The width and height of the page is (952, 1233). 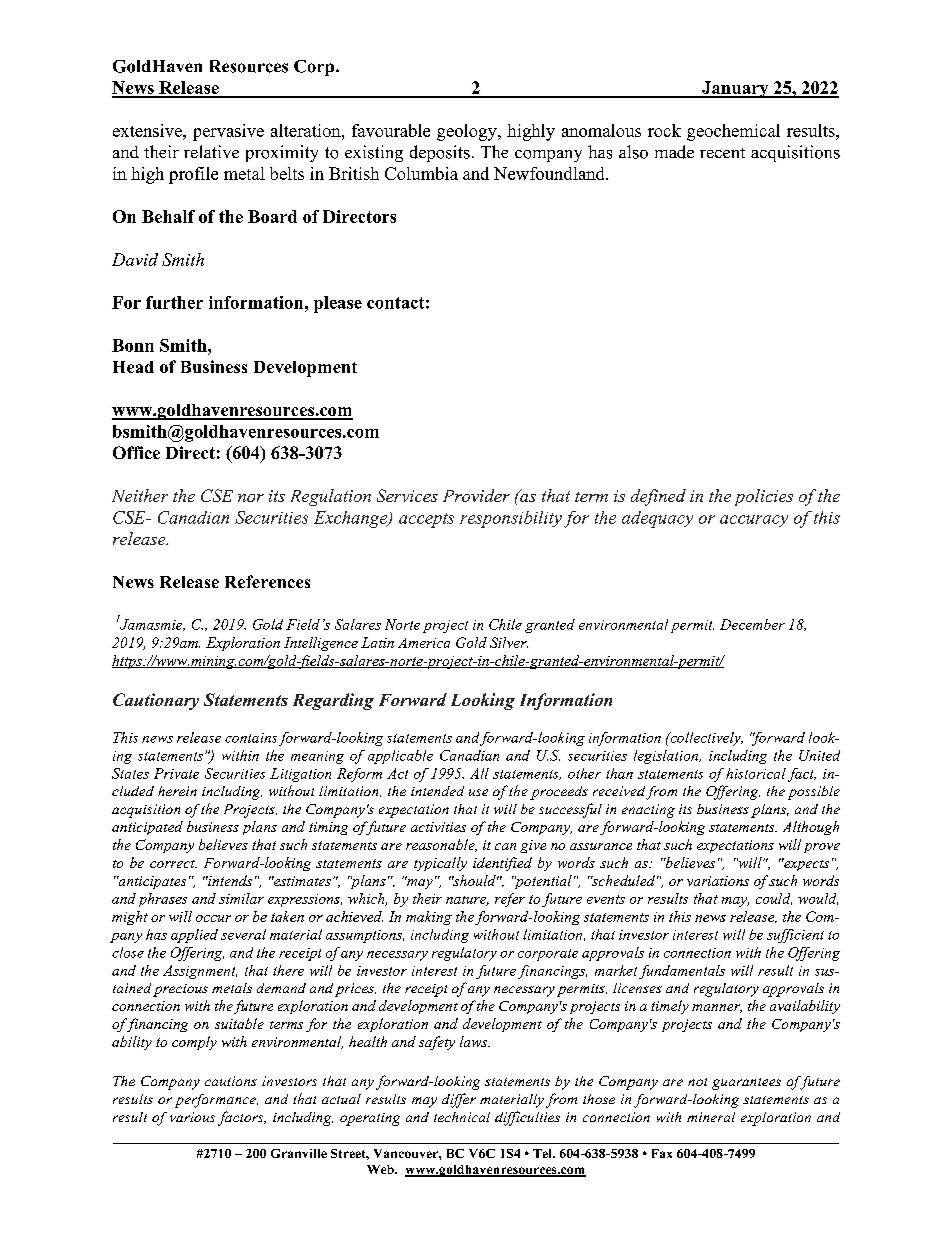 I want to click on Silver, so click(x=509, y=642).
